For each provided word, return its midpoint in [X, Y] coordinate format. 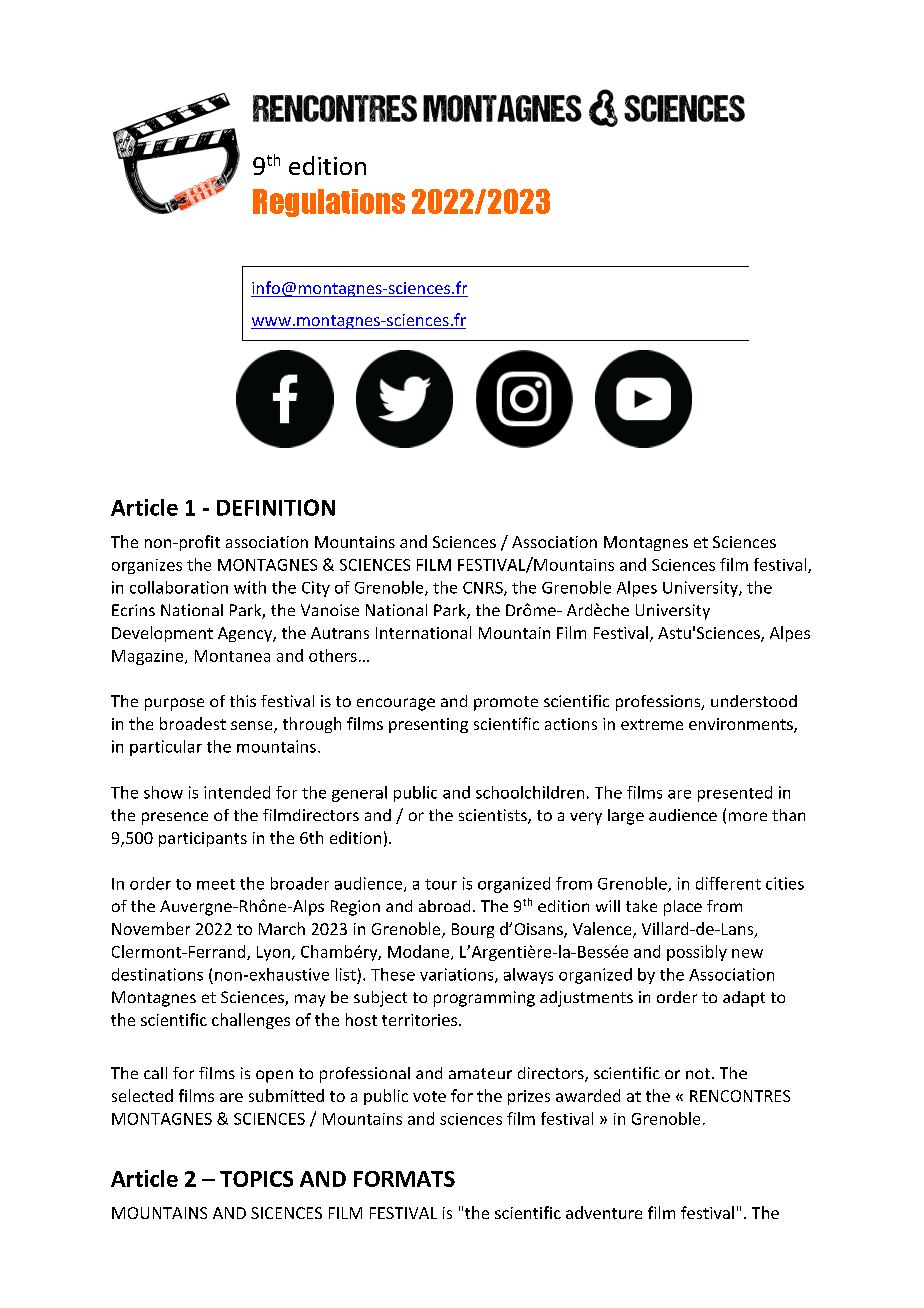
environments [742, 725]
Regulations [329, 203]
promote [506, 703]
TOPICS [256, 1179]
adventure [604, 1212]
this [243, 701]
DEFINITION [276, 507]
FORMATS [404, 1179]
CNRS [484, 589]
